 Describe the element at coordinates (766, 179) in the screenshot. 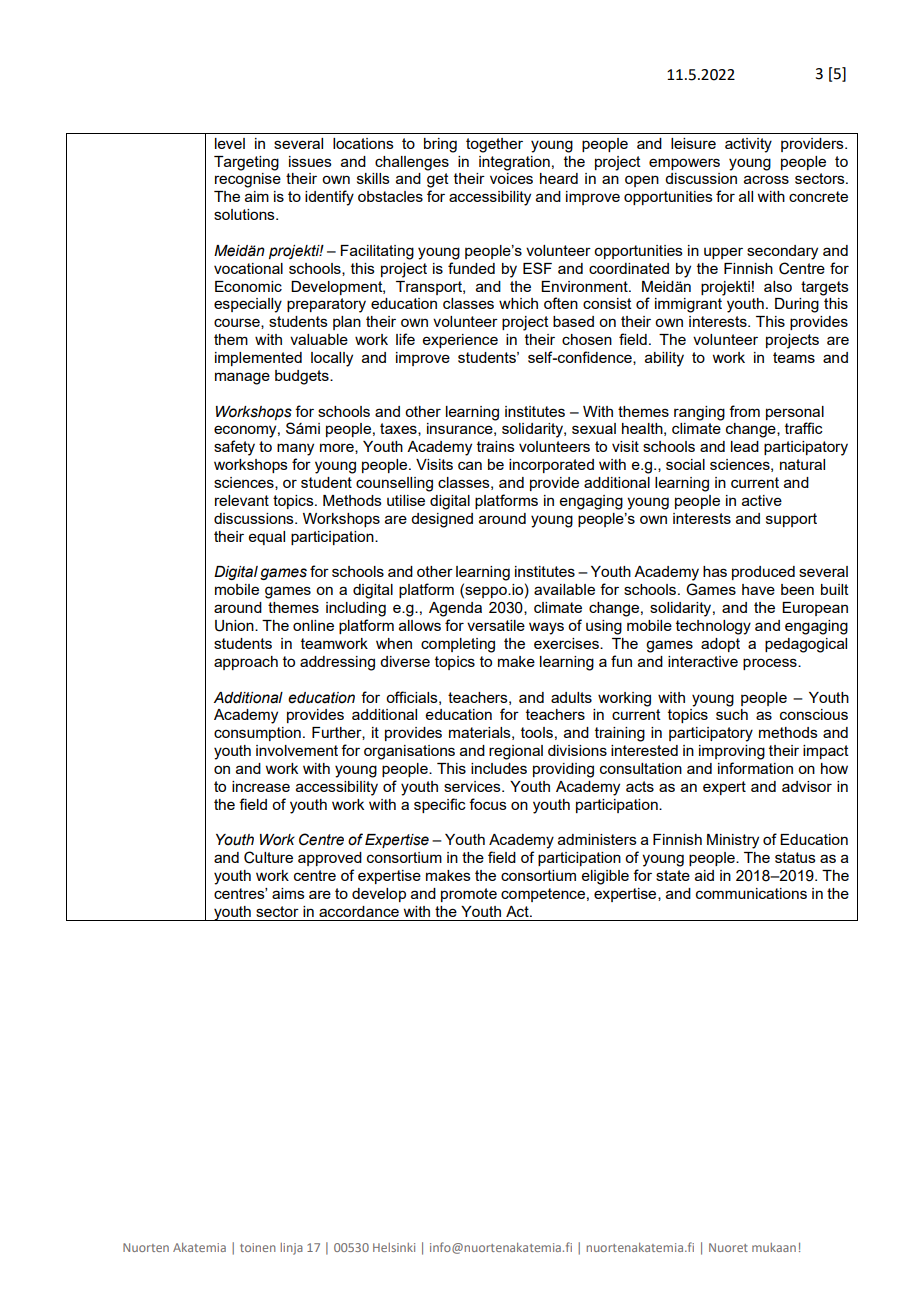

I see `across` at that location.
